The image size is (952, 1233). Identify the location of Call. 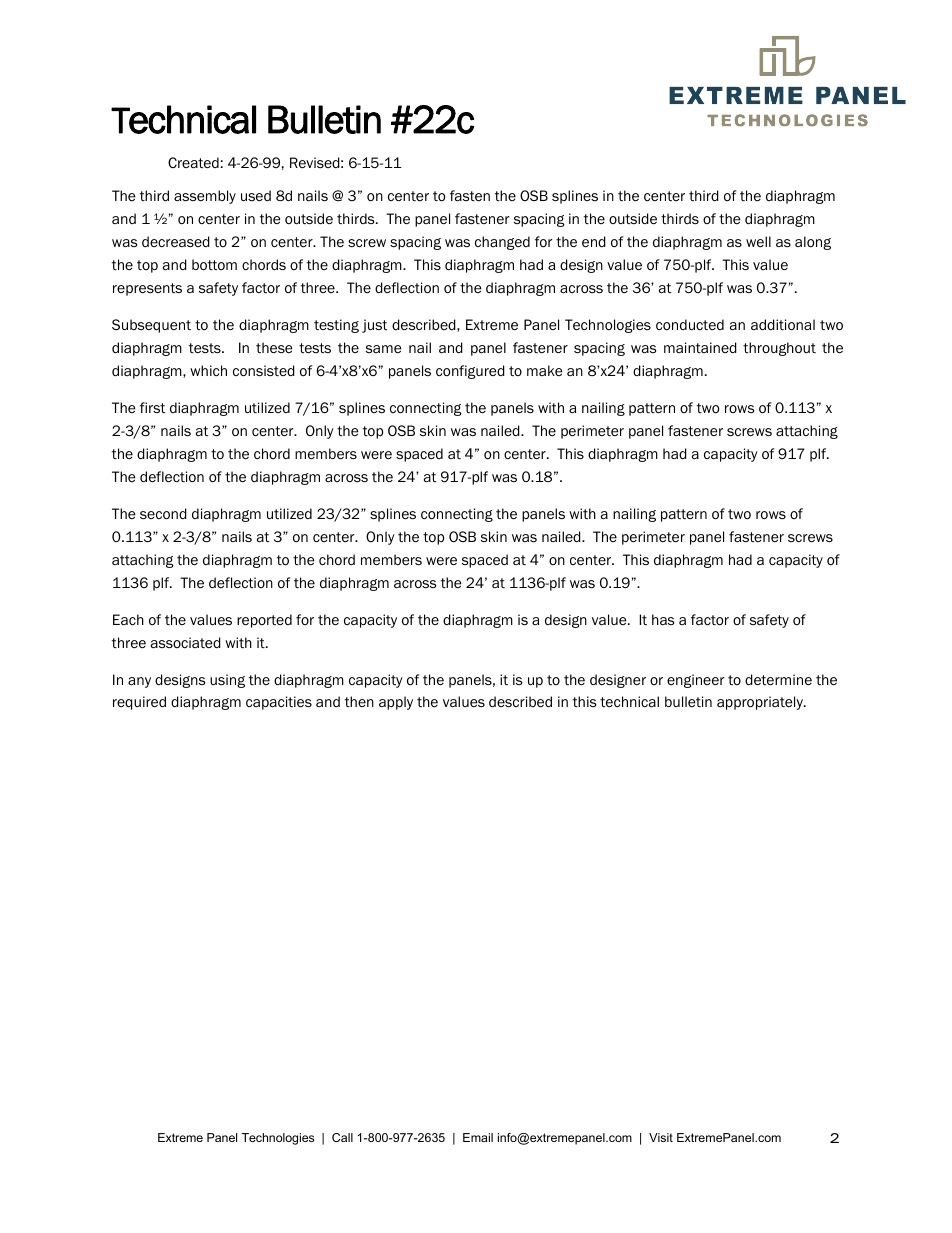
(342, 1137).
